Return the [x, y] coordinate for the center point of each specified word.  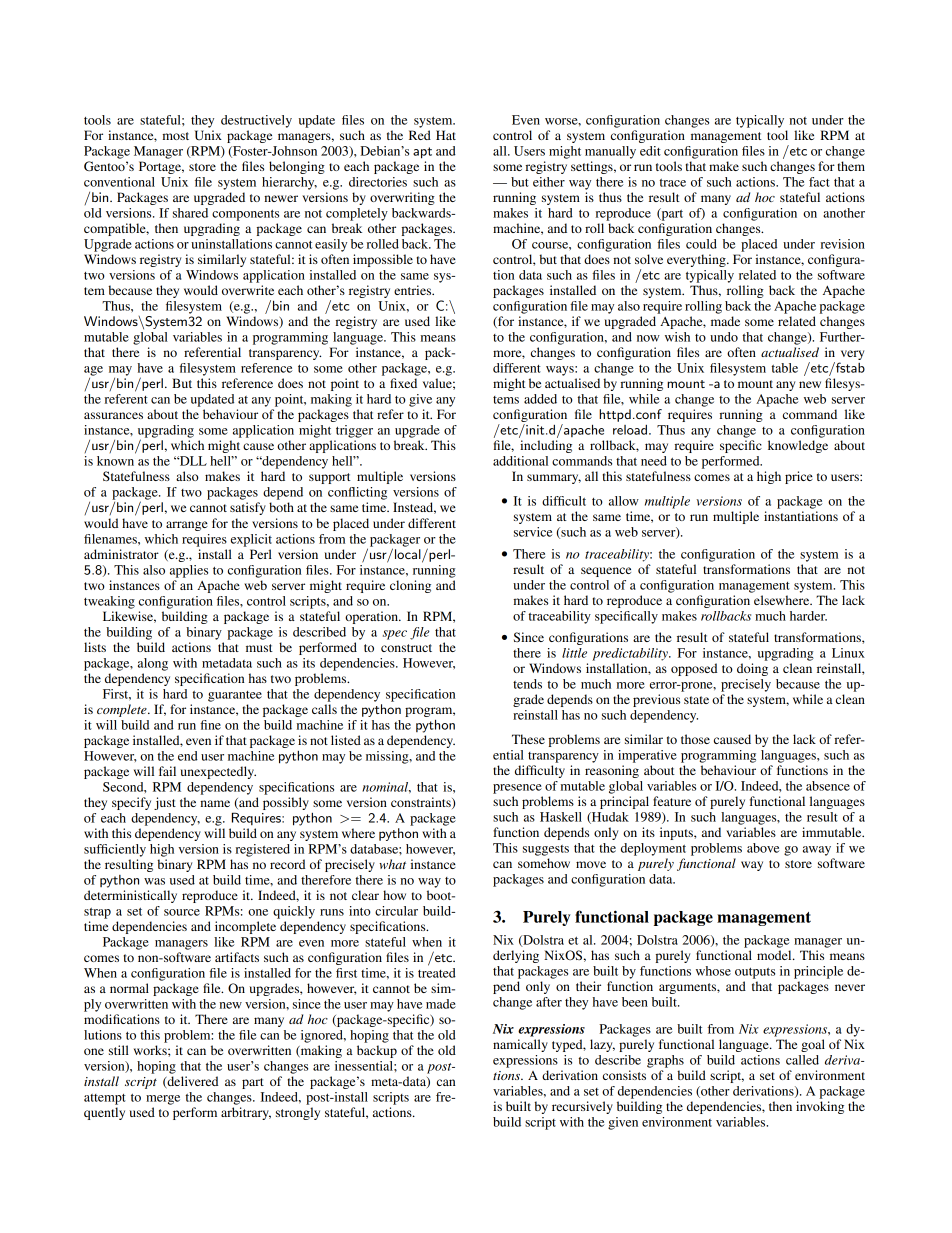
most [176, 136]
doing [752, 669]
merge [163, 1100]
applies [189, 571]
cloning [410, 586]
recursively [582, 1107]
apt [422, 153]
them [851, 166]
